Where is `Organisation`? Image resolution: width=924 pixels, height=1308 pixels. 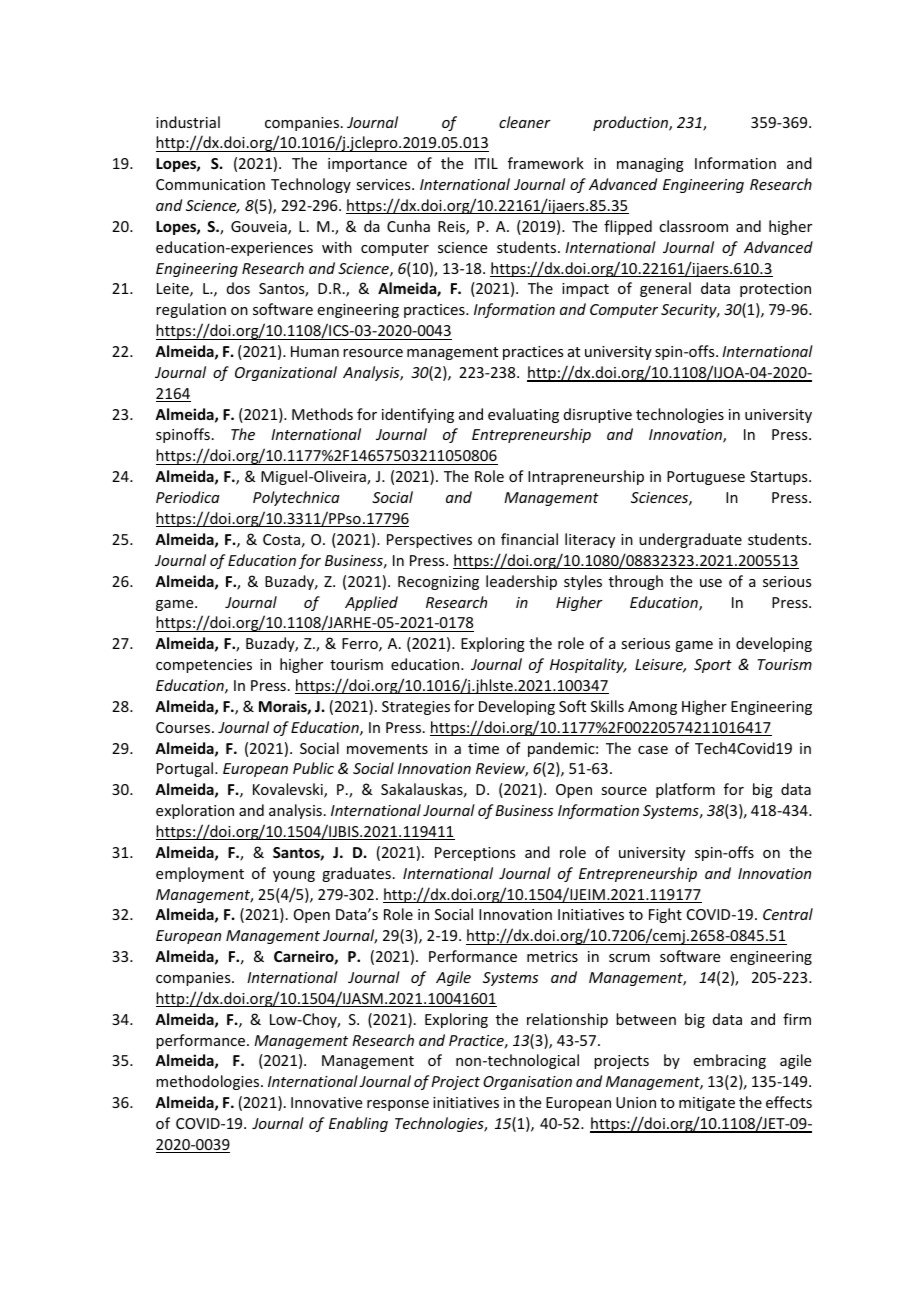 Organisation is located at coordinates (527, 1083).
